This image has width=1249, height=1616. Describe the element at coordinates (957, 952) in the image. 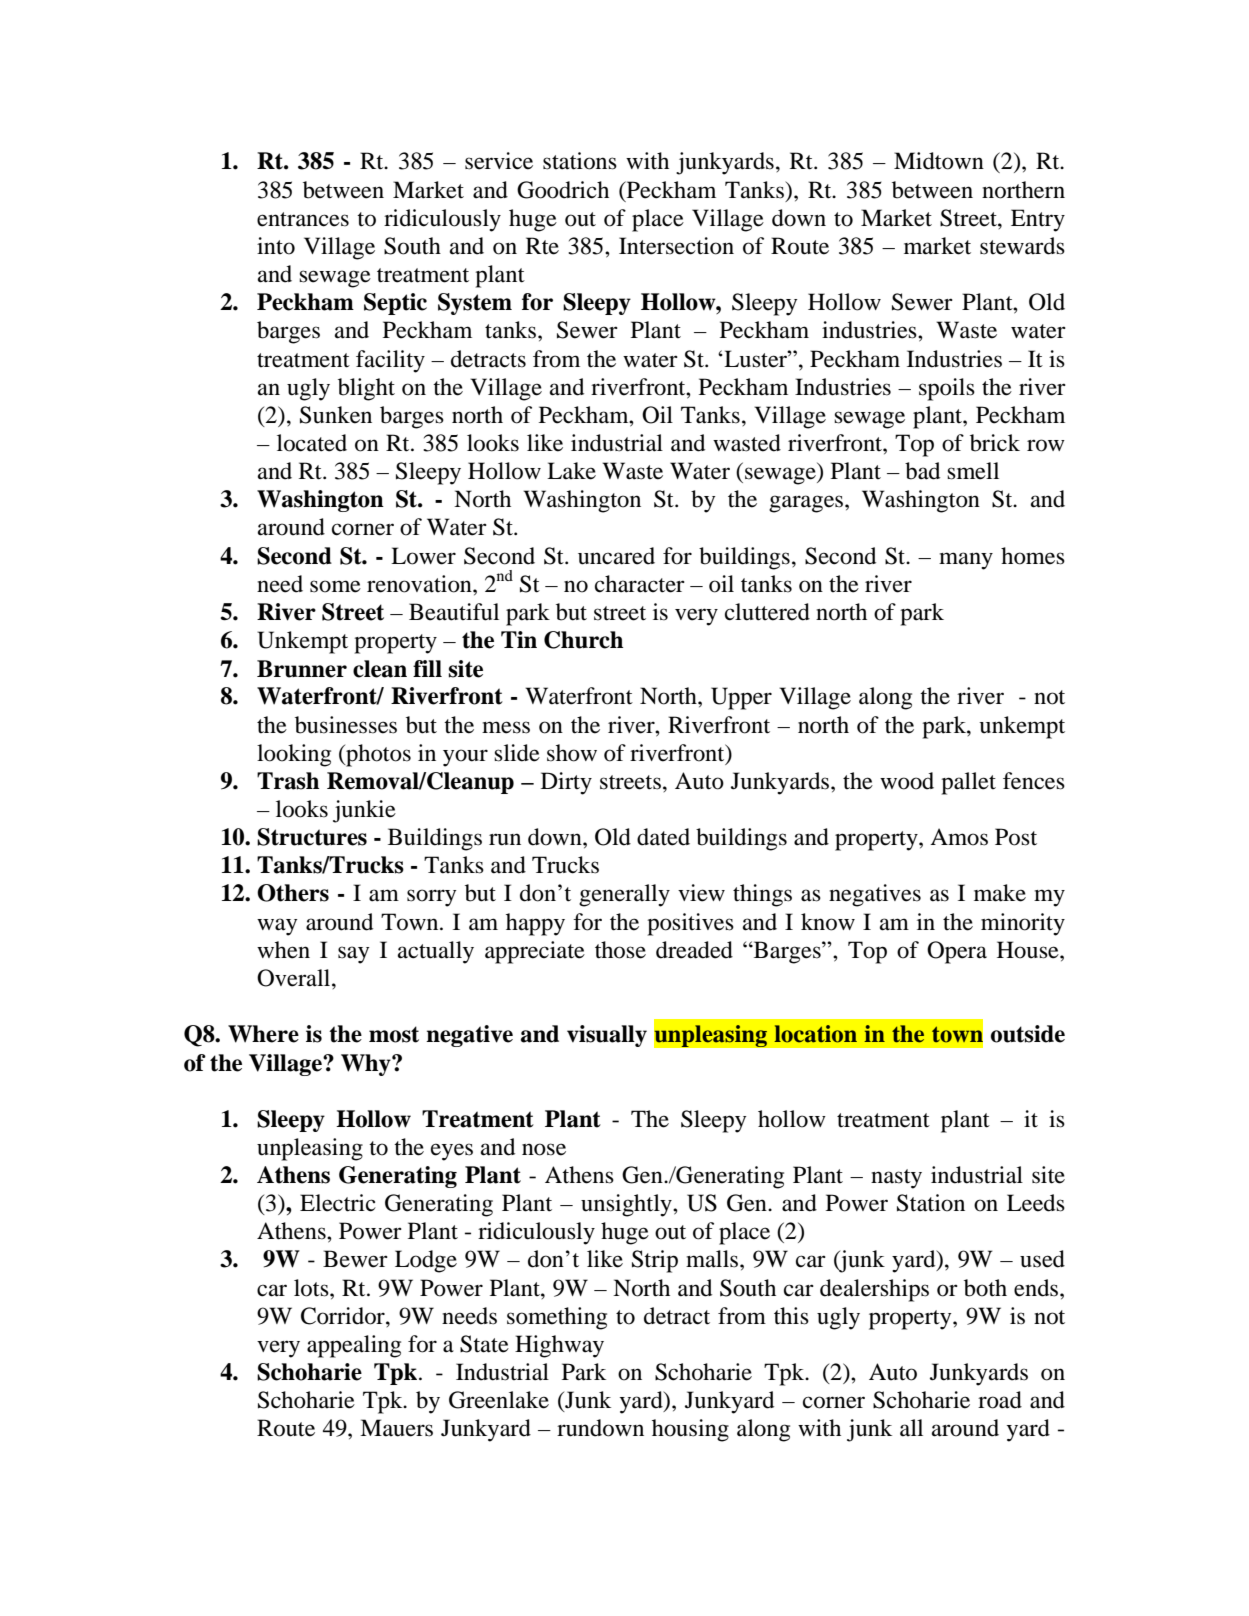

I see `Opera` at that location.
